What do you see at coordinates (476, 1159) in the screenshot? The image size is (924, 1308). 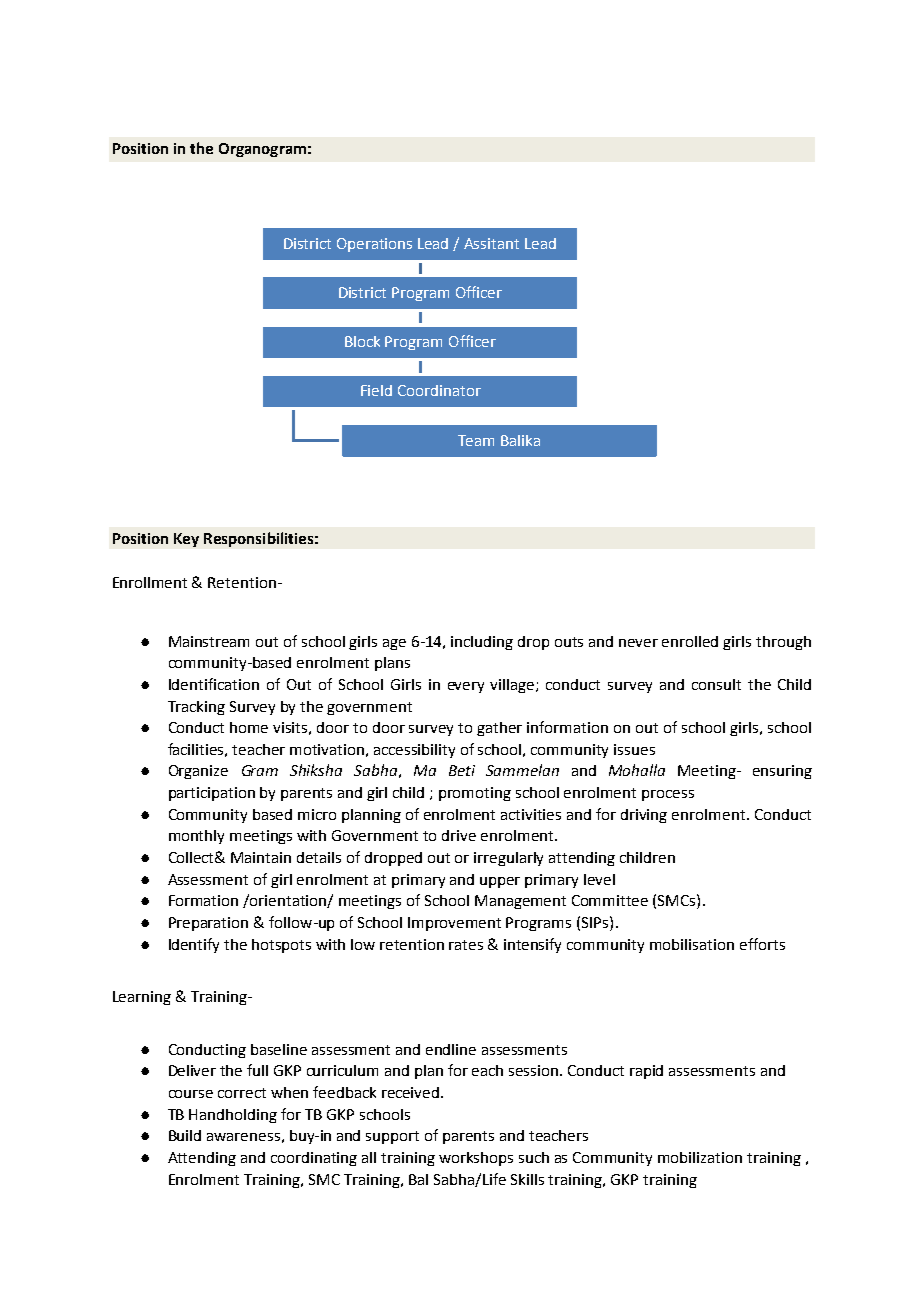 I see `workshops` at bounding box center [476, 1159].
